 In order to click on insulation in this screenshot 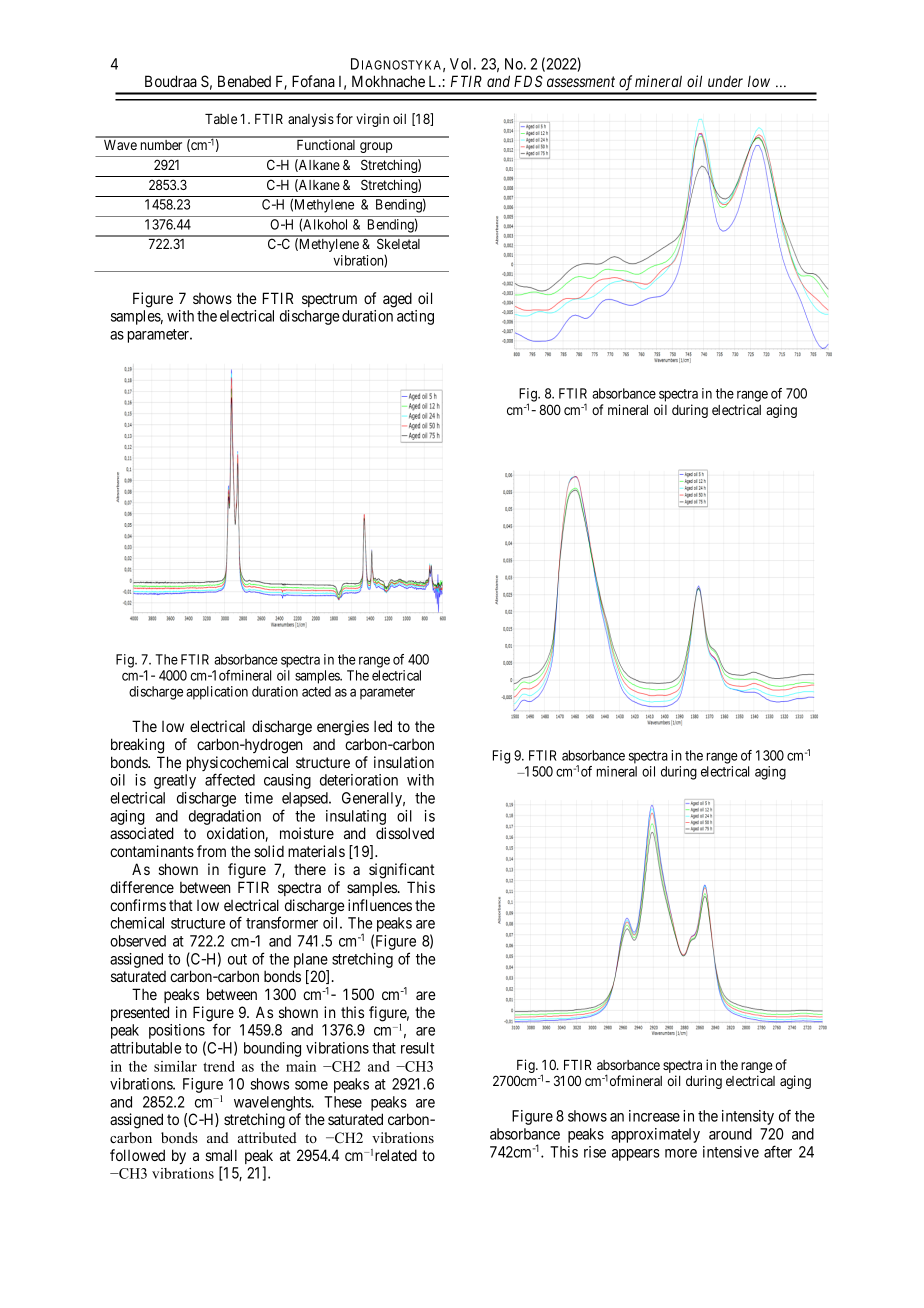, I will do `click(404, 762)`.
